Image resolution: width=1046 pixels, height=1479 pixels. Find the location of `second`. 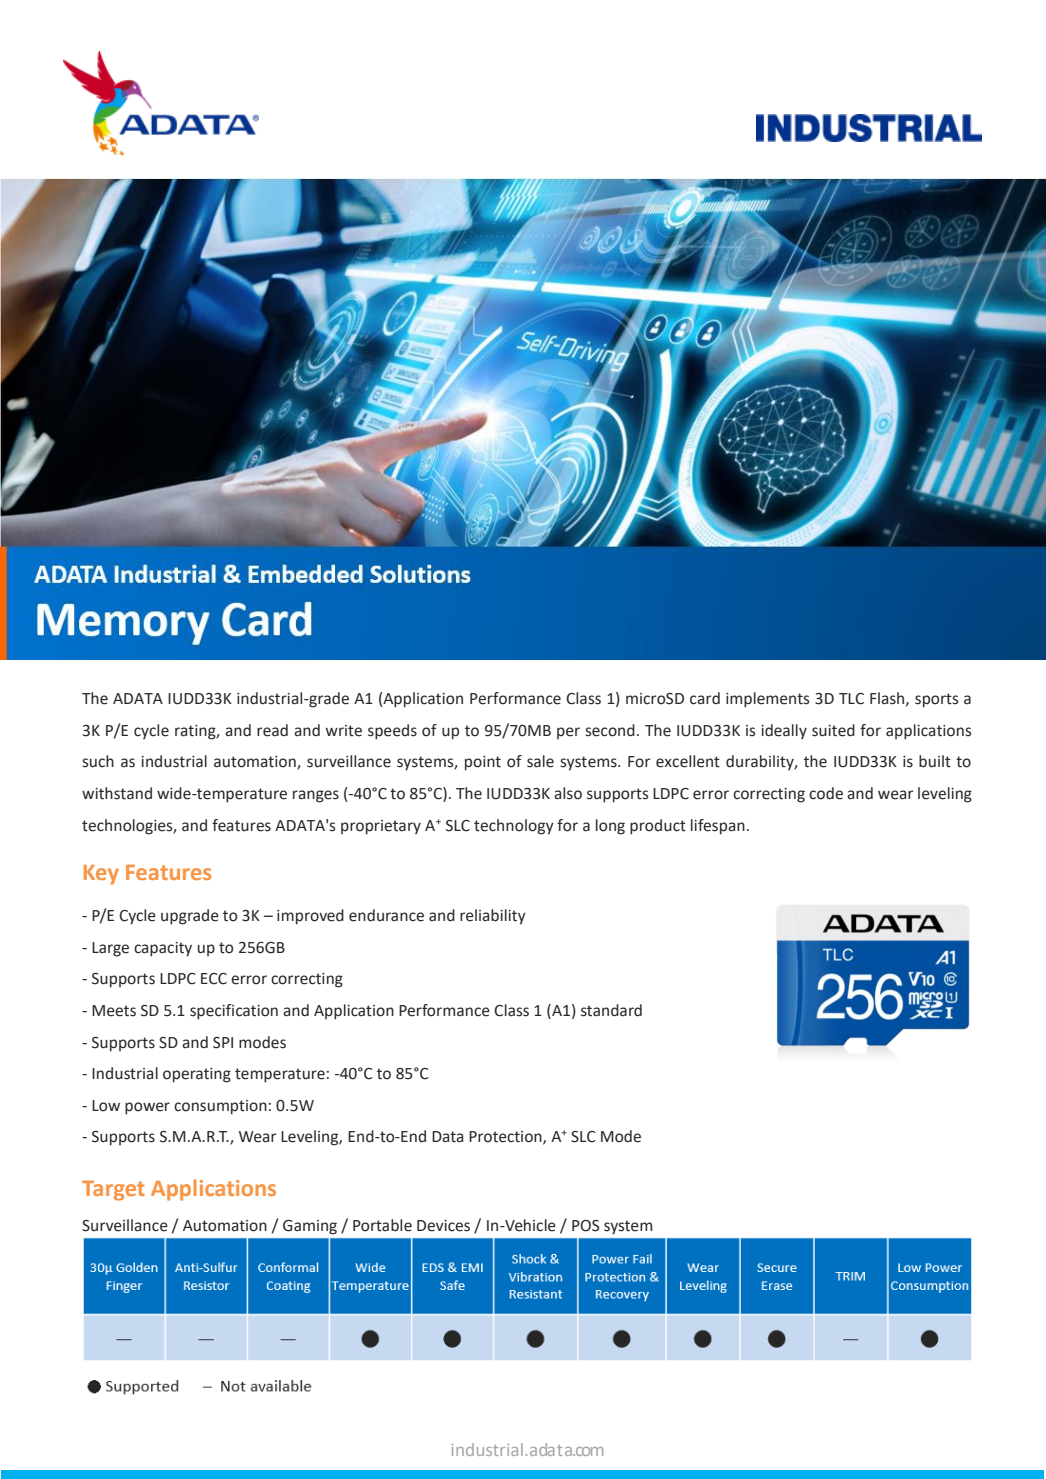

second is located at coordinates (610, 730).
